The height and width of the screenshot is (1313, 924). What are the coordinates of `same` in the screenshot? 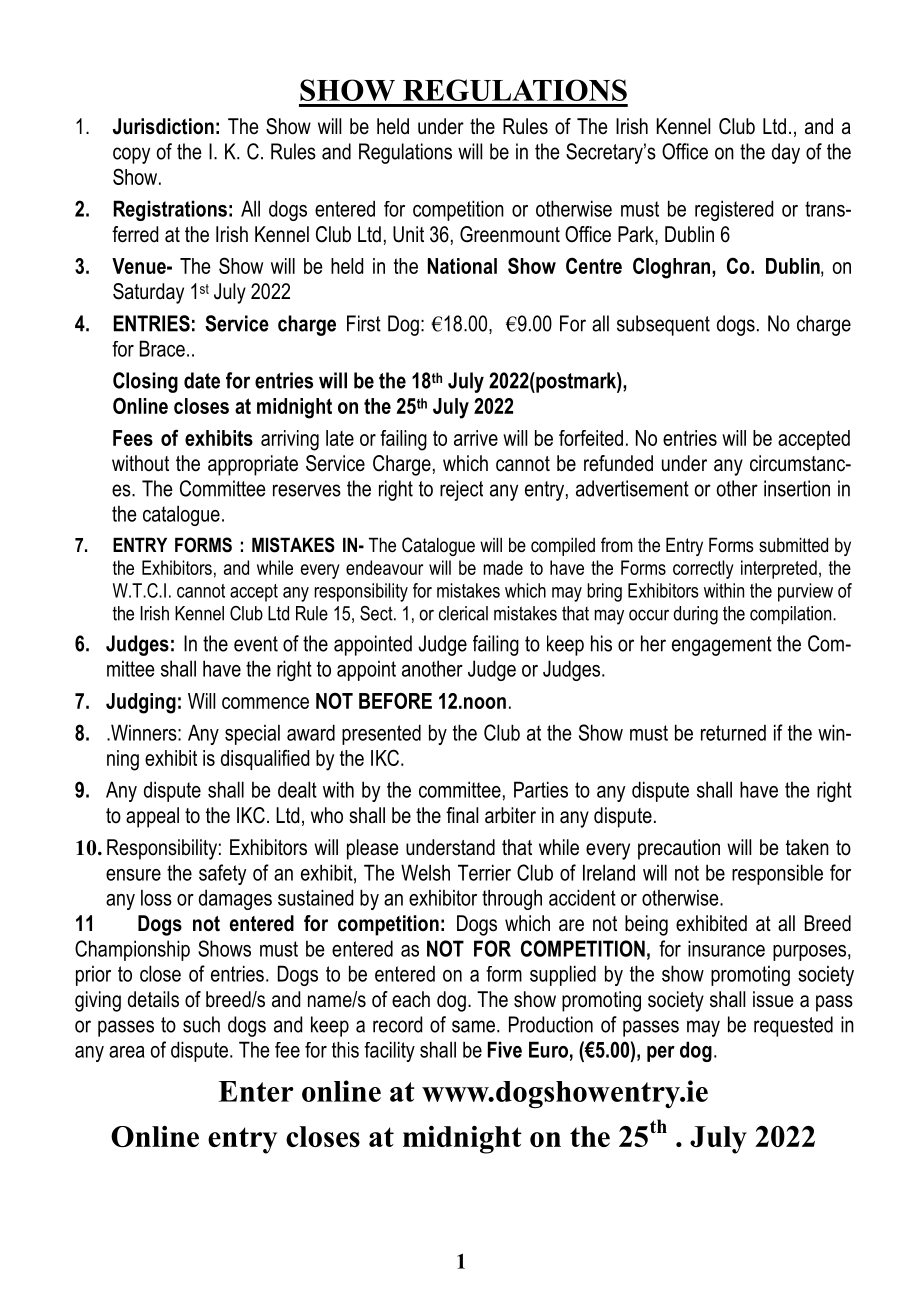 It's located at (473, 1026).
